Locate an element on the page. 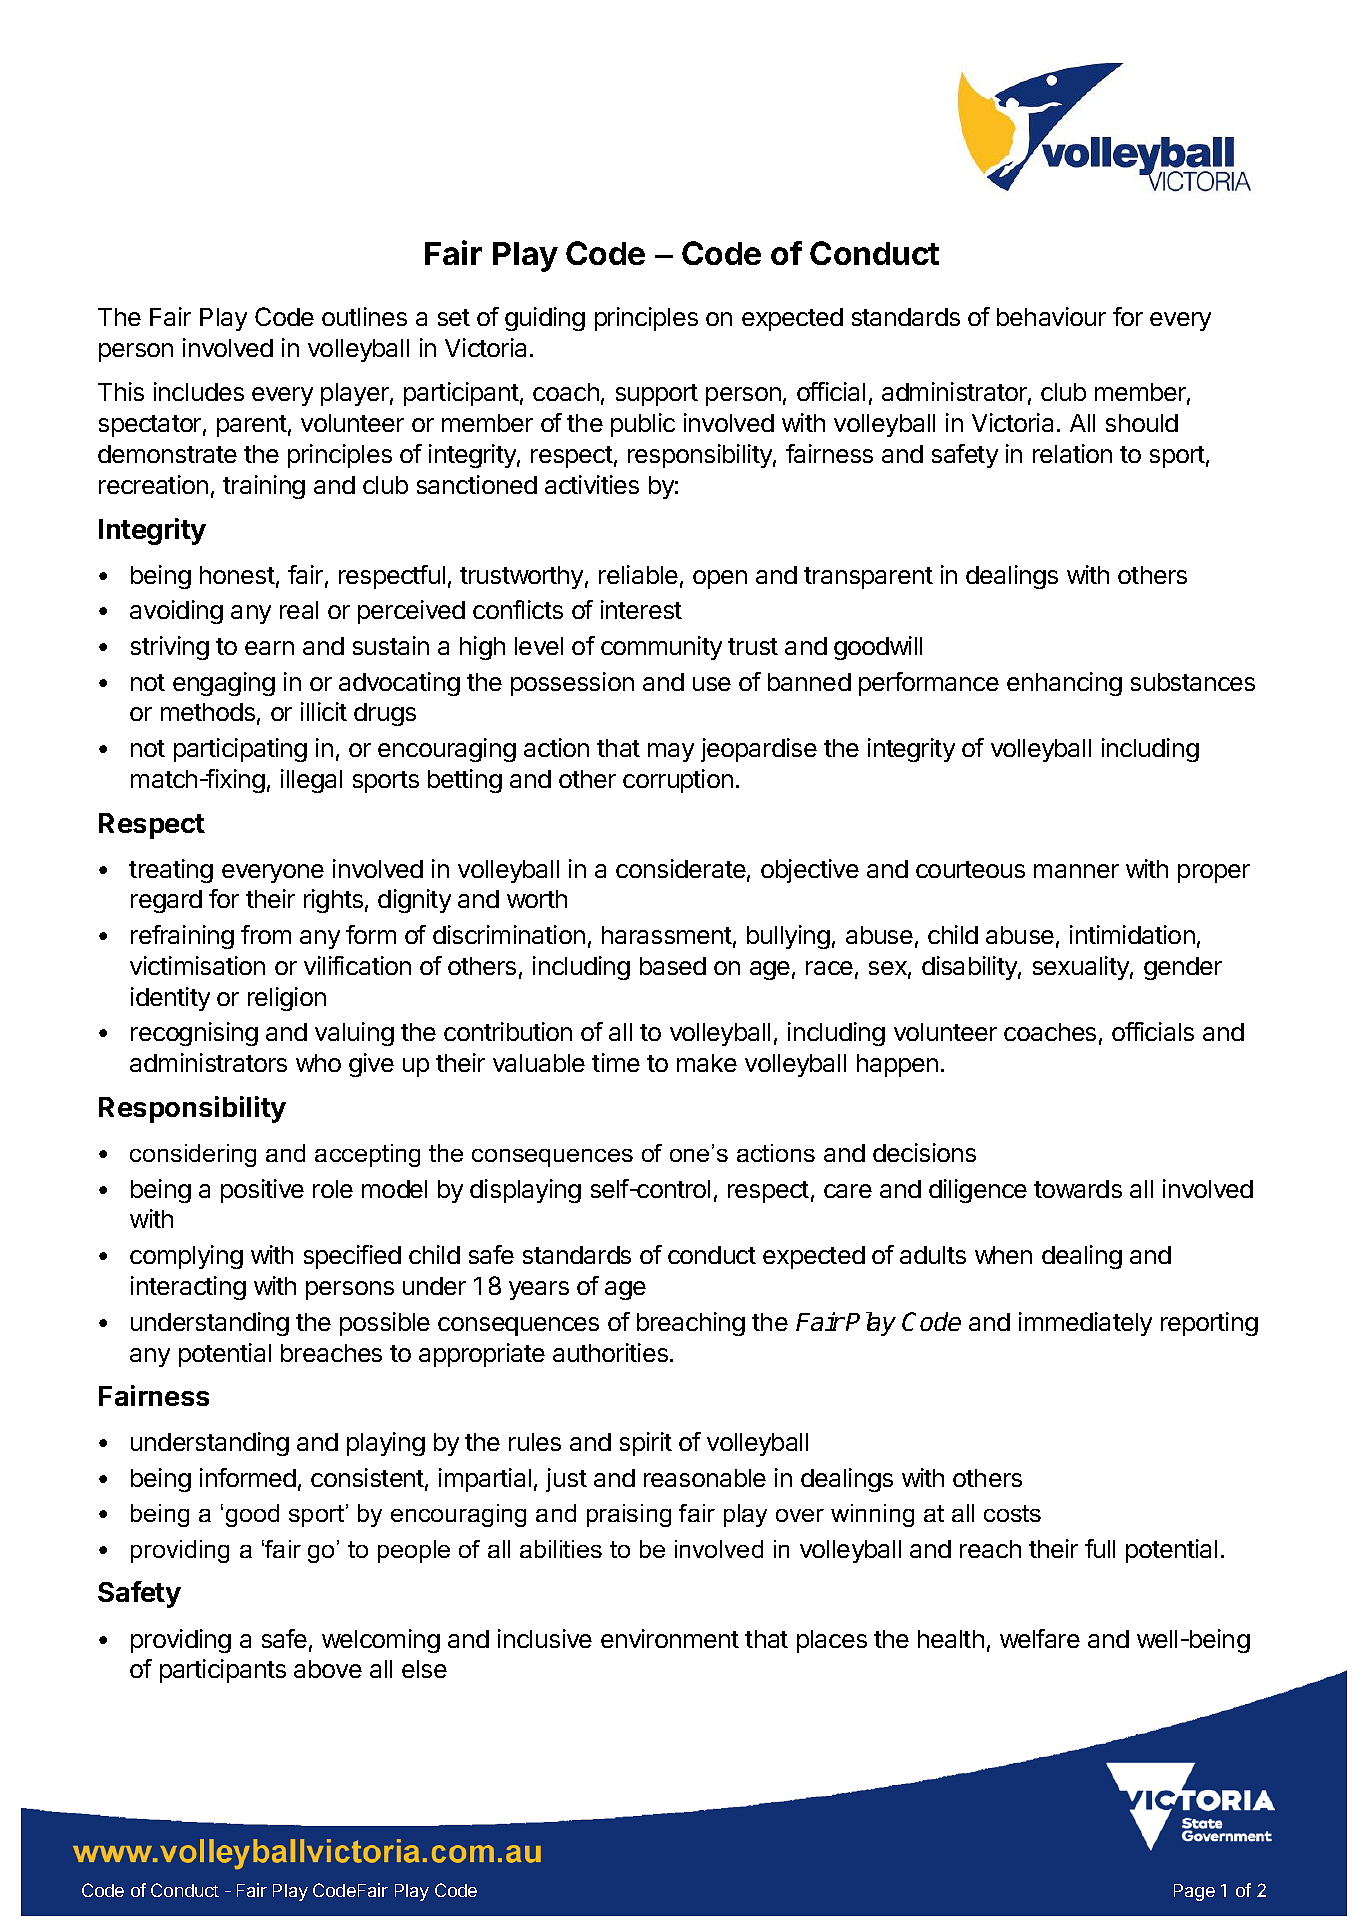  above is located at coordinates (328, 1669).
